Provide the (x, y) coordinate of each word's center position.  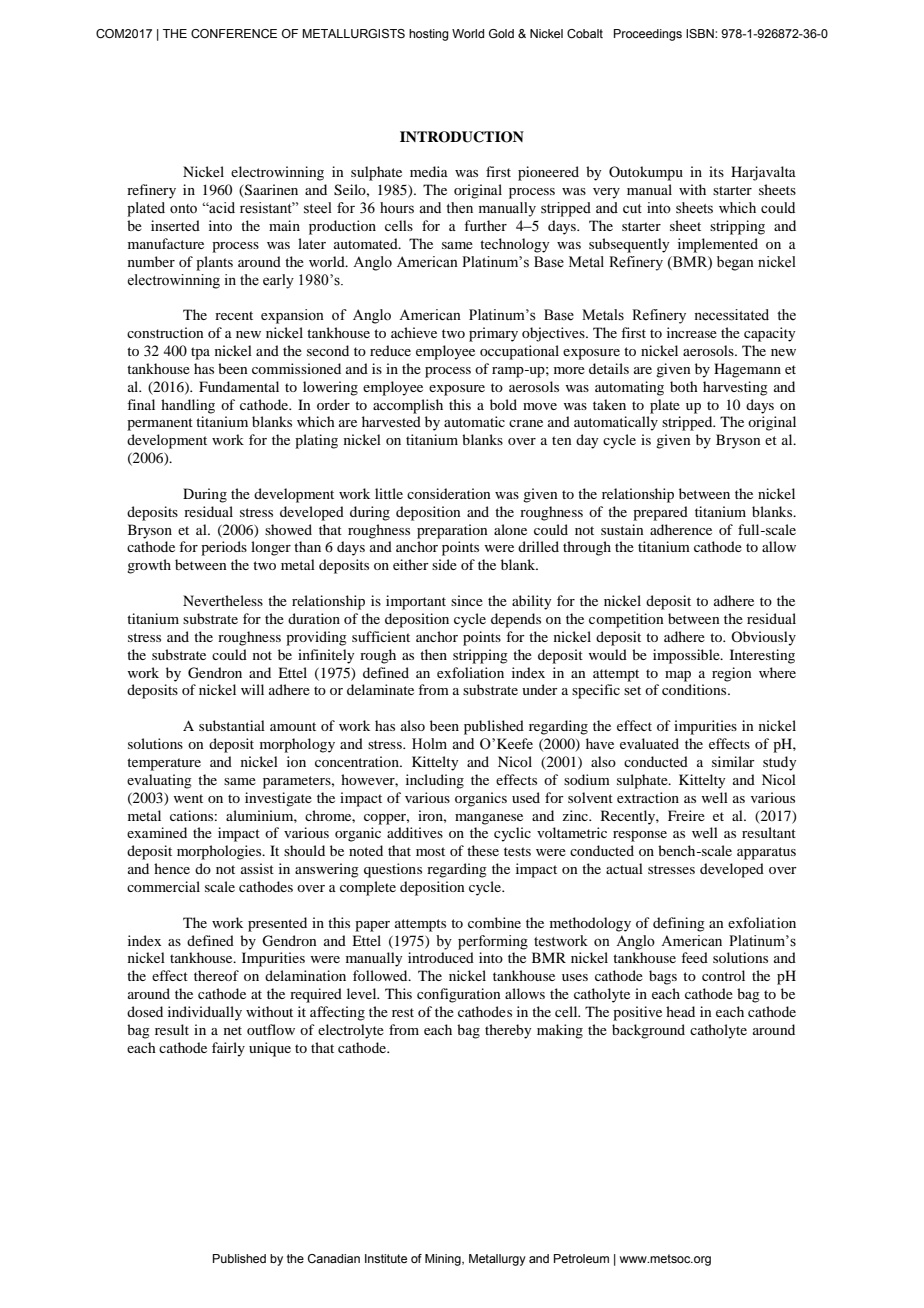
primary (493, 334)
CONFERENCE (234, 33)
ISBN (701, 33)
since (467, 600)
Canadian (334, 1258)
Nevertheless (223, 600)
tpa (200, 353)
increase (692, 332)
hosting (429, 35)
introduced (441, 957)
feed (694, 957)
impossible (687, 656)
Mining (444, 1260)
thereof (216, 975)
